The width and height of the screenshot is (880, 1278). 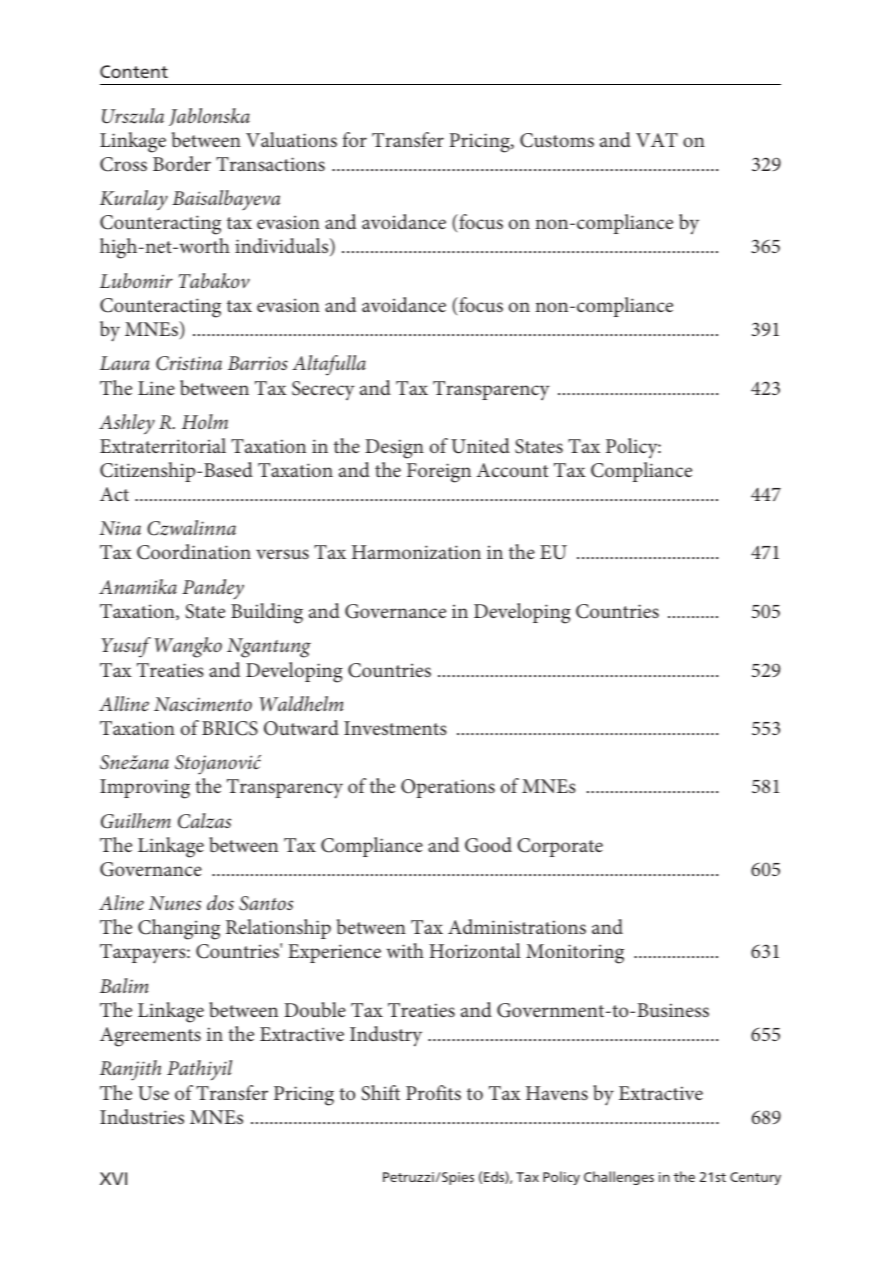 What do you see at coordinates (755, 1178) in the screenshot?
I see `Century` at bounding box center [755, 1178].
